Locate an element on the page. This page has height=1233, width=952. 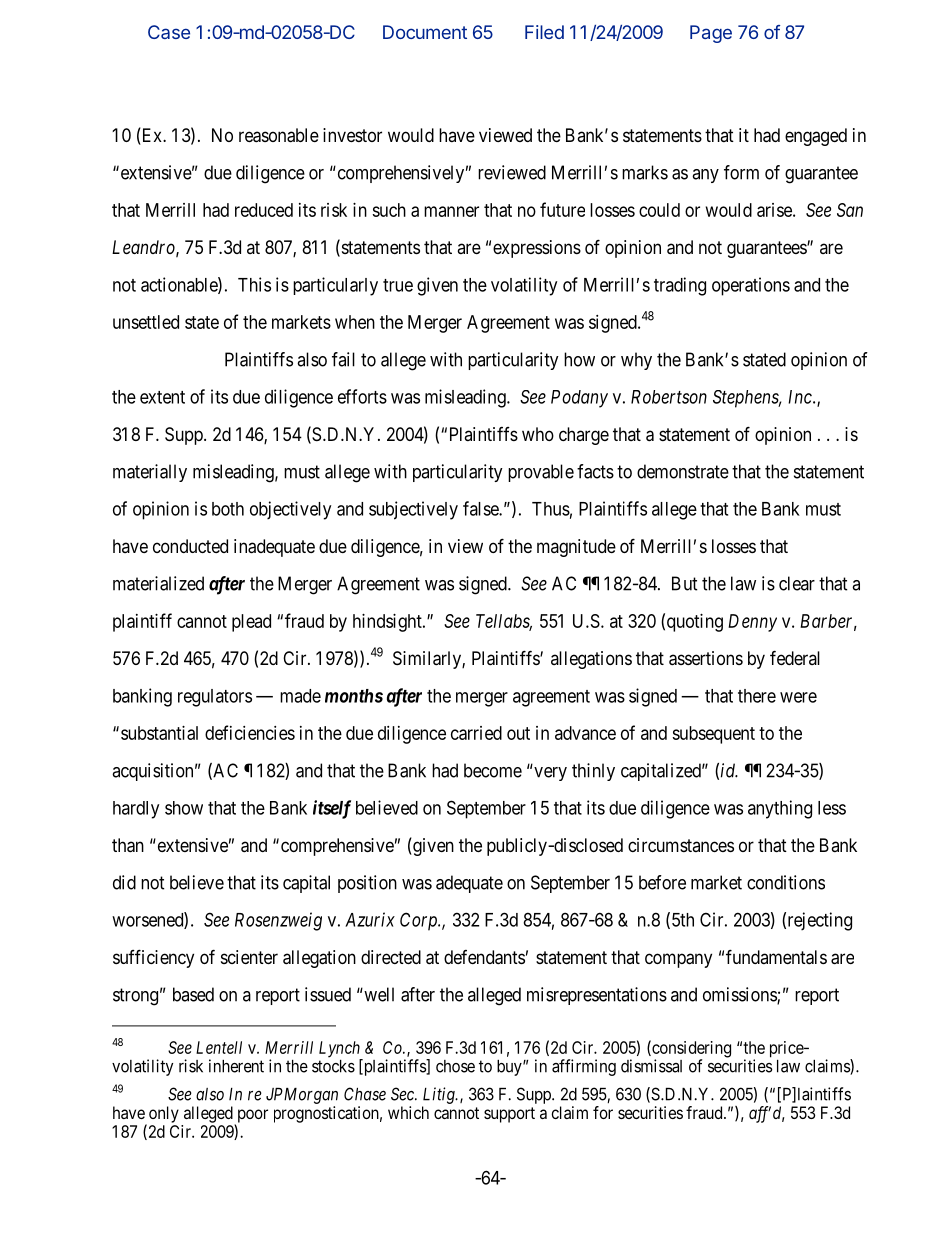
who is located at coordinates (538, 434).
